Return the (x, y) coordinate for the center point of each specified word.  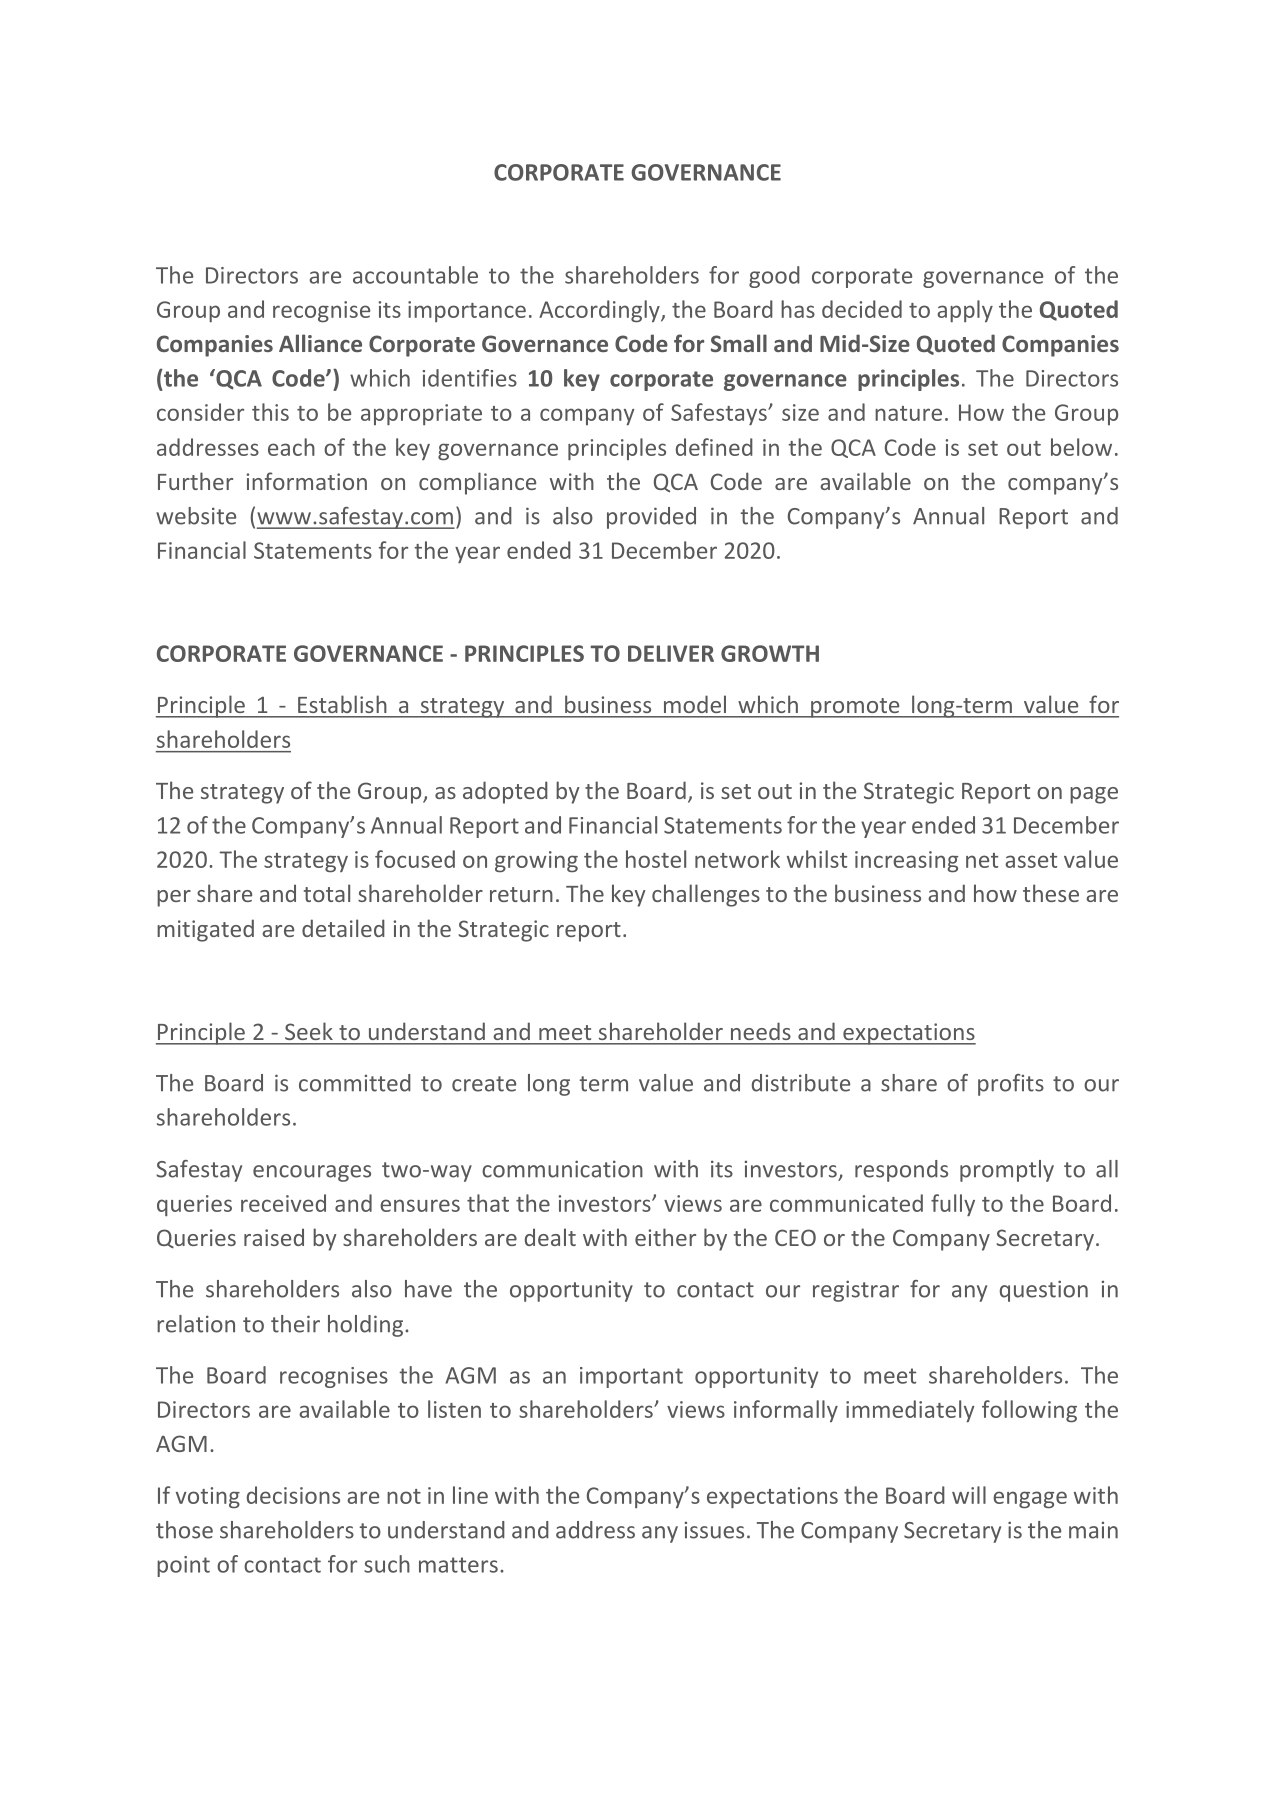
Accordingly (600, 311)
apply (965, 311)
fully (953, 1205)
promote (855, 708)
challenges (706, 895)
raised (274, 1237)
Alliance (320, 343)
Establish (342, 704)
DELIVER (671, 653)
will (969, 1495)
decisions (293, 1495)
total (327, 893)
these (1051, 893)
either (665, 1237)
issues (714, 1530)
